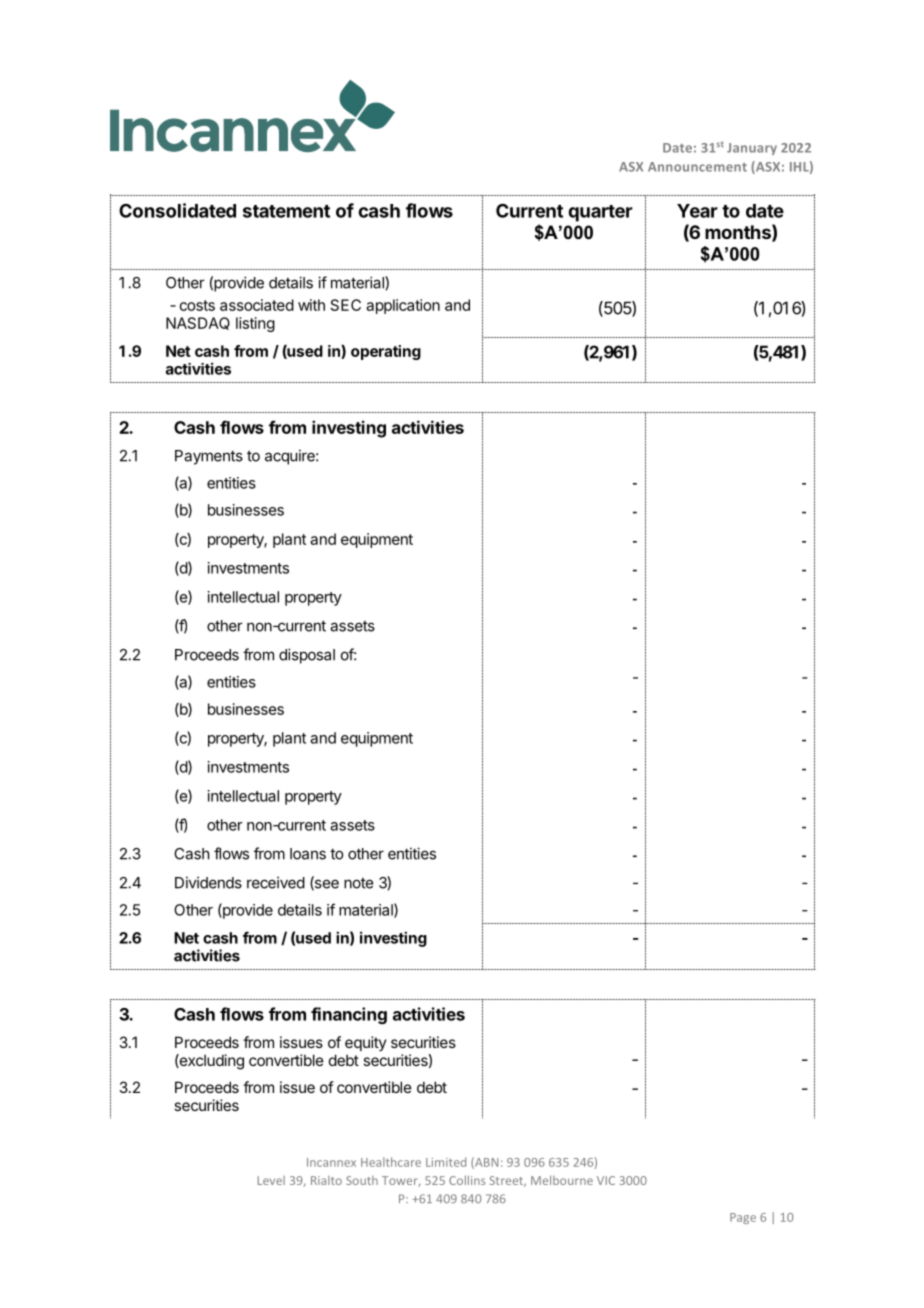 This document has height=1308, width=924. I want to click on quarter, so click(600, 213).
